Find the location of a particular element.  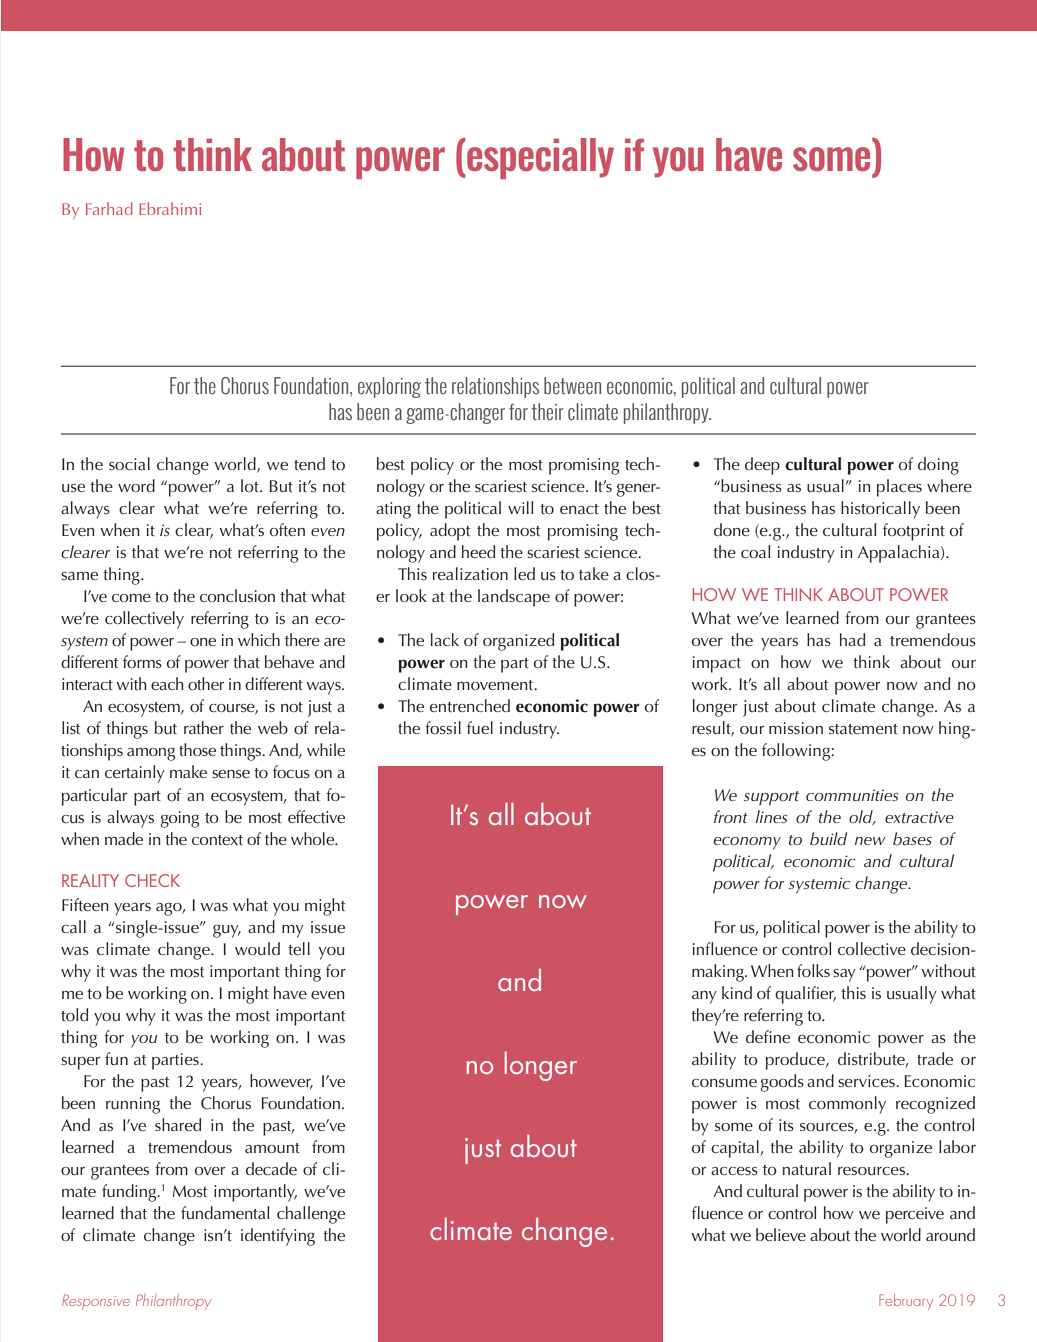

social is located at coordinates (129, 463).
